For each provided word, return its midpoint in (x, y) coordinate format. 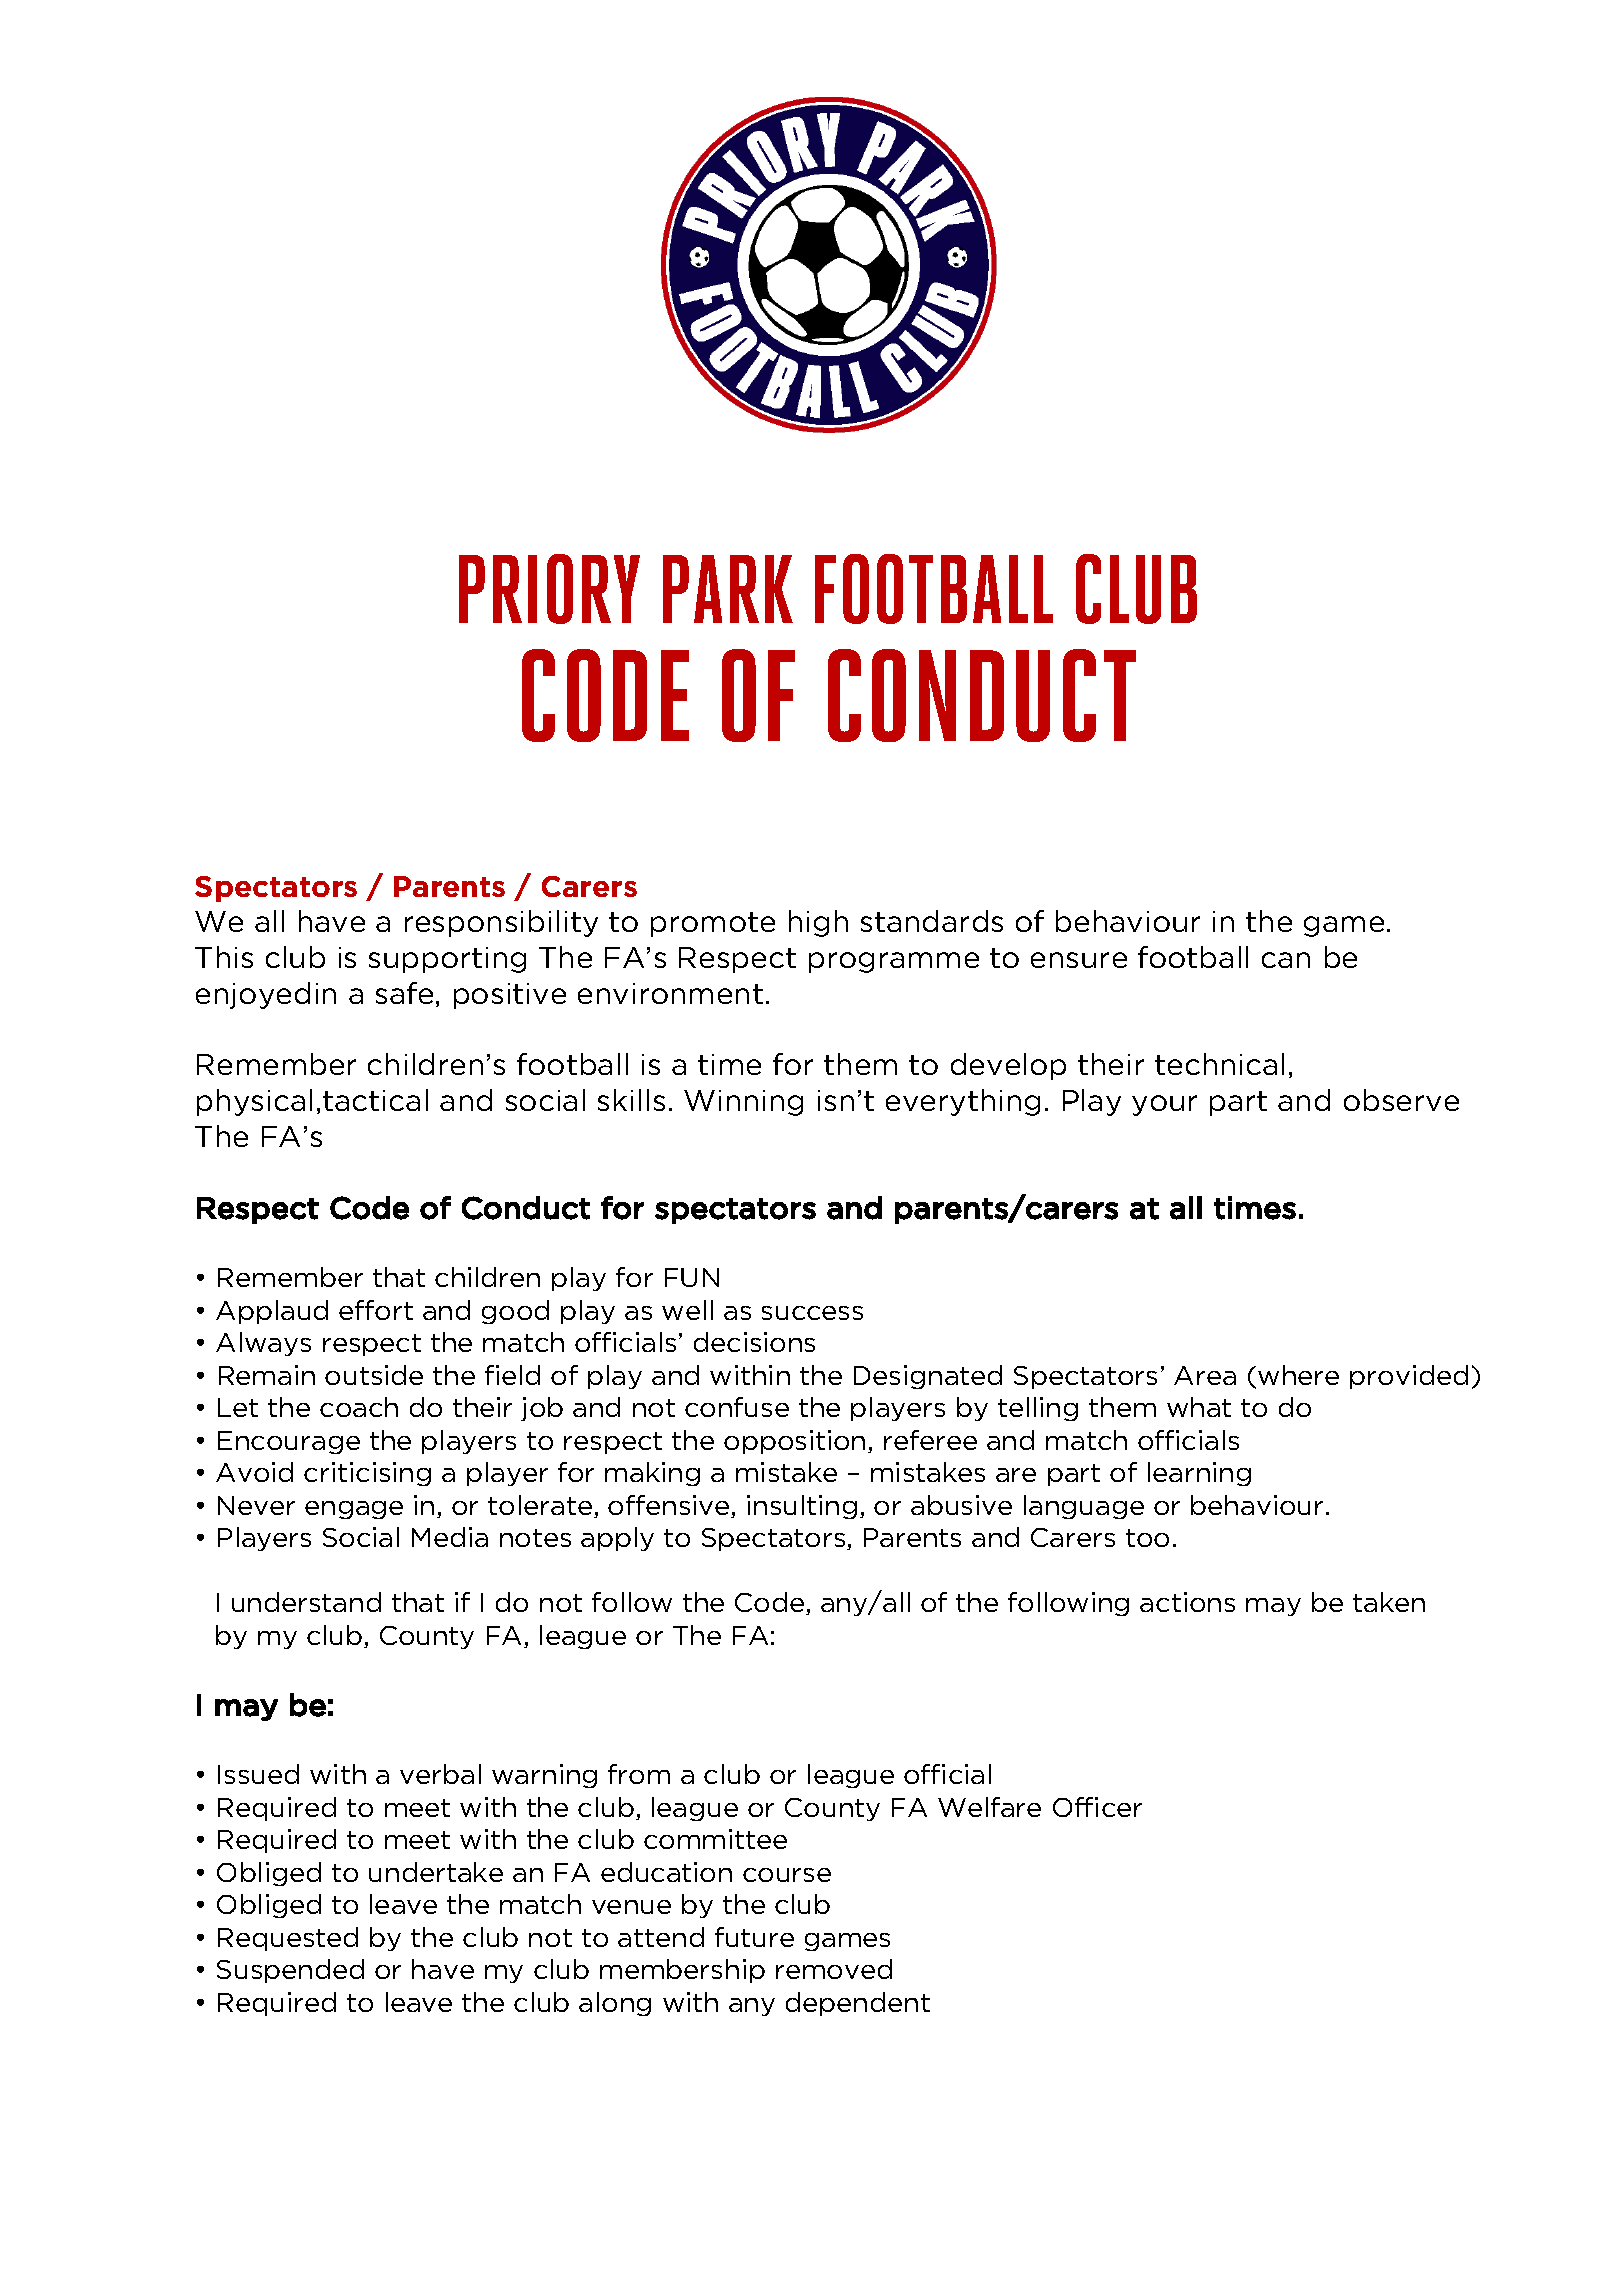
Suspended (290, 1971)
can (1286, 960)
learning (1199, 1474)
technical (1219, 1064)
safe (404, 993)
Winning (743, 1103)
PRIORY (549, 589)
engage (354, 1510)
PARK (728, 589)
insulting (802, 1507)
